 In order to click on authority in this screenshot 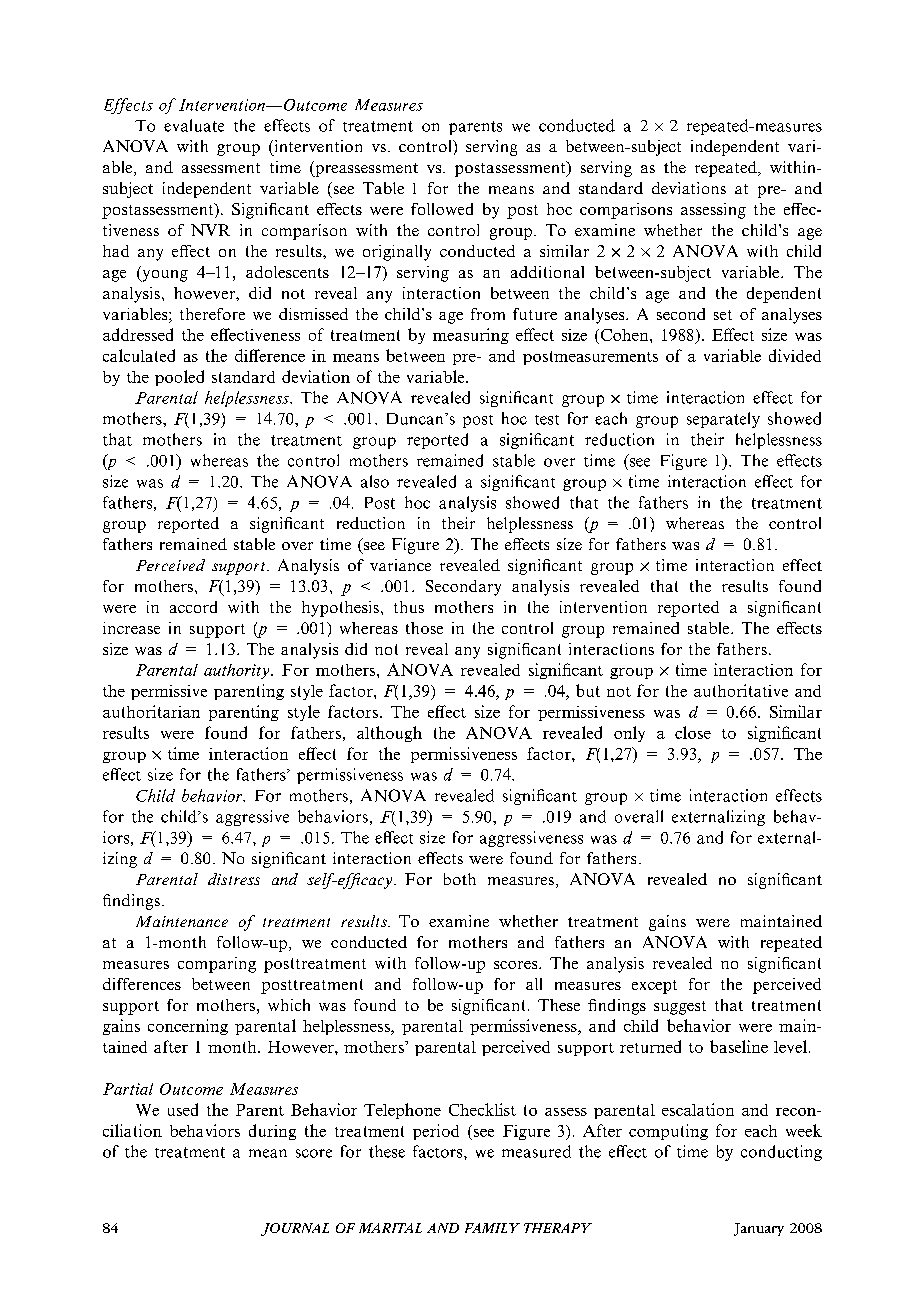, I will do `click(238, 671)`.
